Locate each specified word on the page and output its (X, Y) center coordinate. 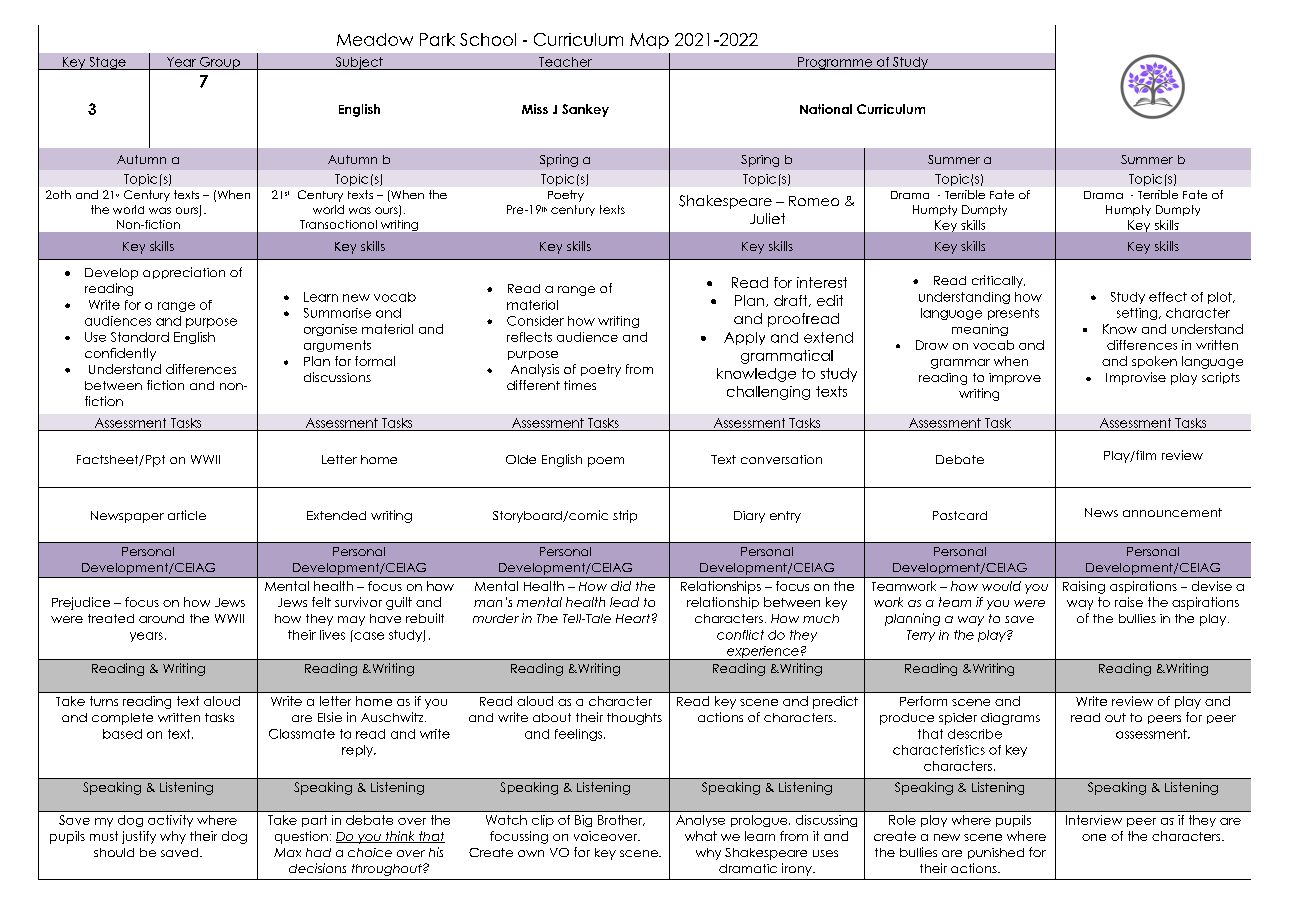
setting (1138, 314)
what (701, 836)
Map (649, 41)
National (826, 109)
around (161, 618)
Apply (744, 338)
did (621, 586)
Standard (140, 337)
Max (287, 852)
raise (1129, 602)
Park (437, 39)
